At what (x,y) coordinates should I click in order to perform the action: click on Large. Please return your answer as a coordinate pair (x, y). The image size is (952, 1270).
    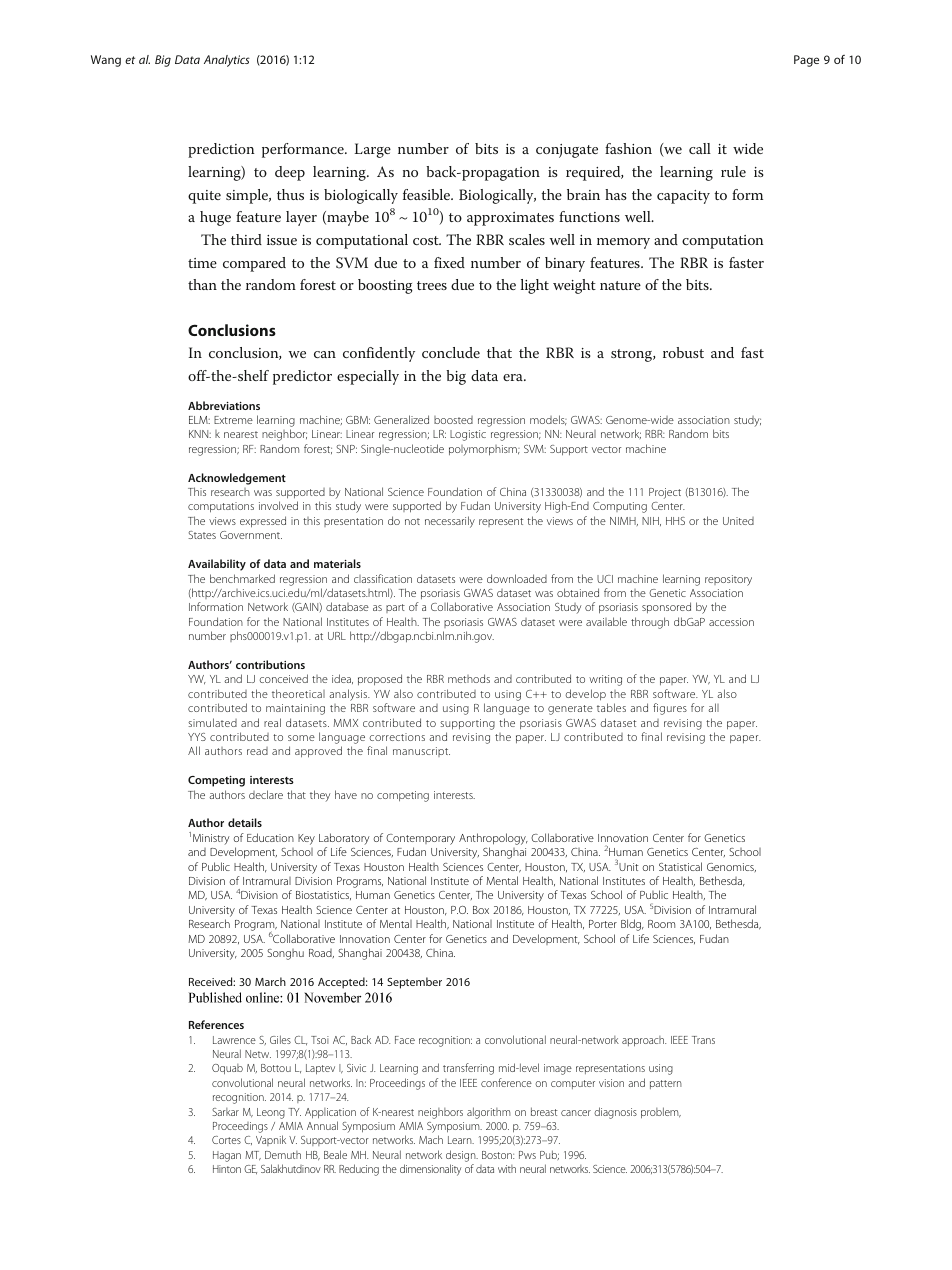
    Looking at the image, I should click on (372, 150).
